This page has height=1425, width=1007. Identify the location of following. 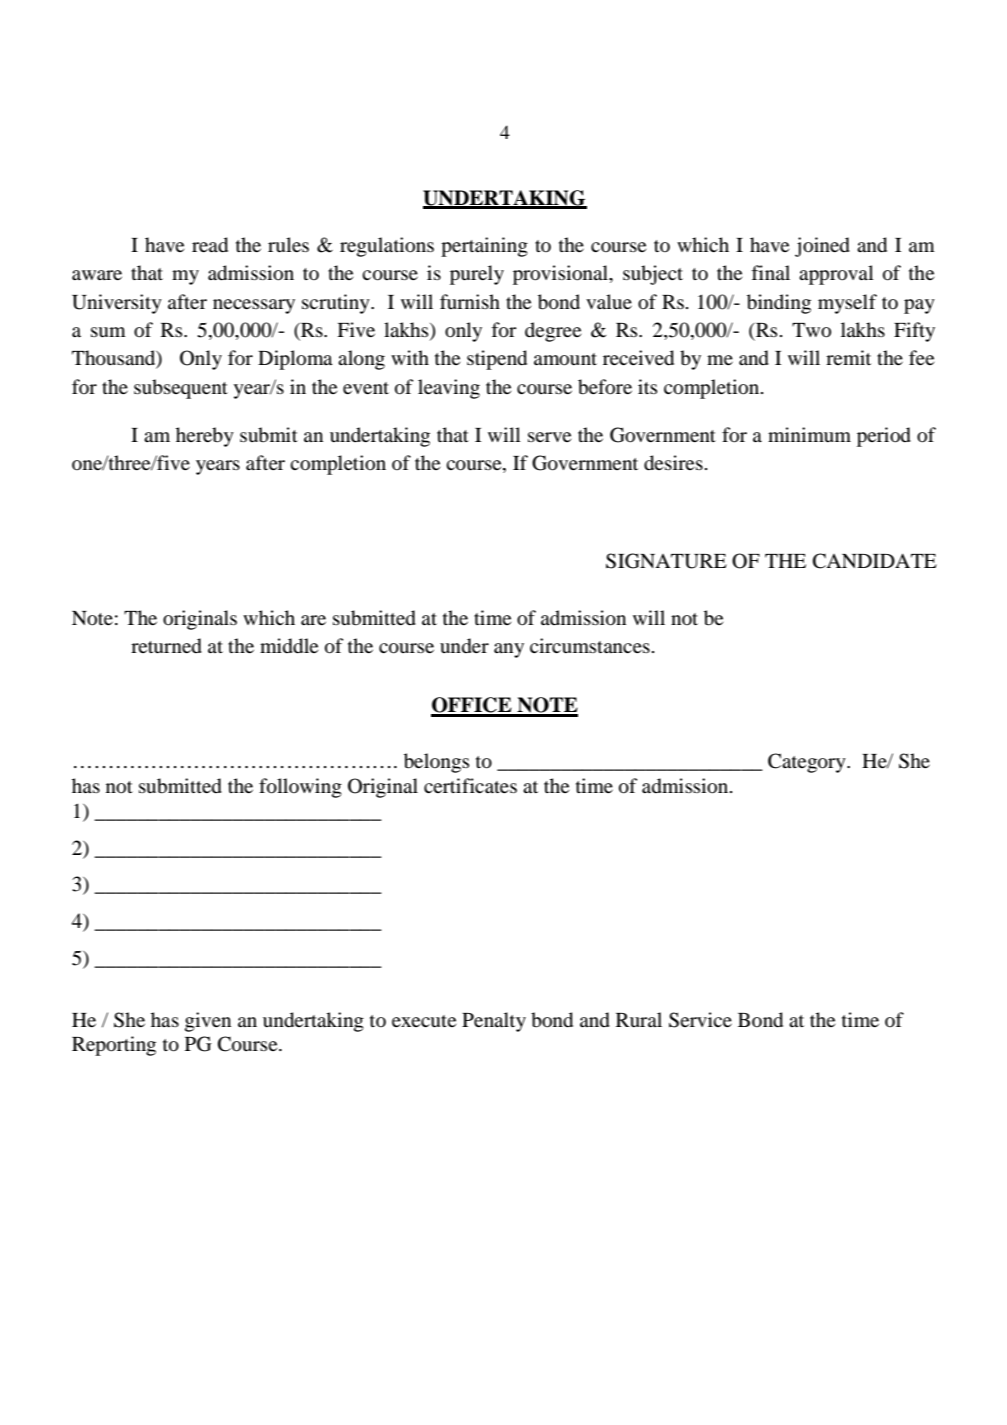
(300, 788).
